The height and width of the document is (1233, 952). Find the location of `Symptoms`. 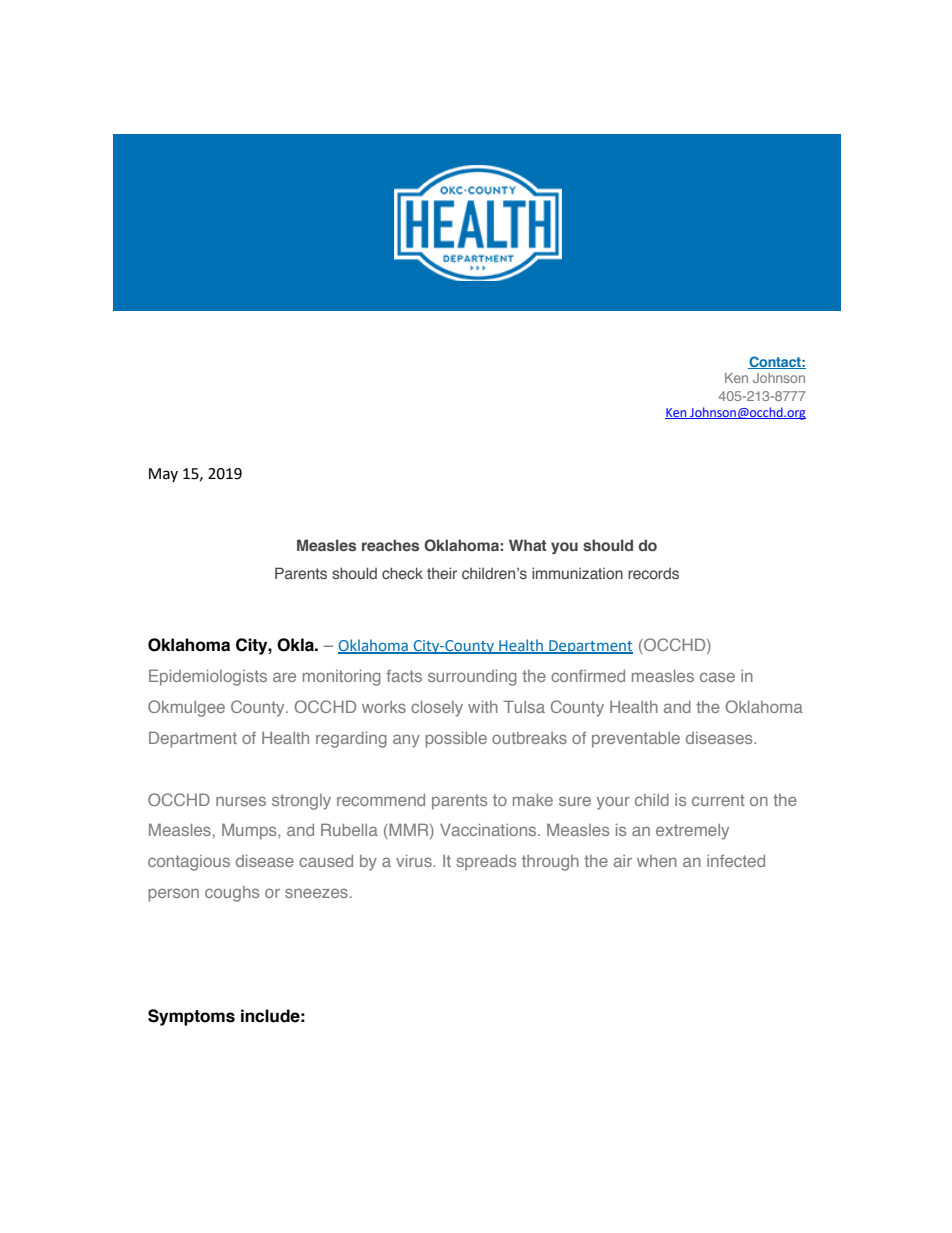

Symptoms is located at coordinates (191, 1017).
